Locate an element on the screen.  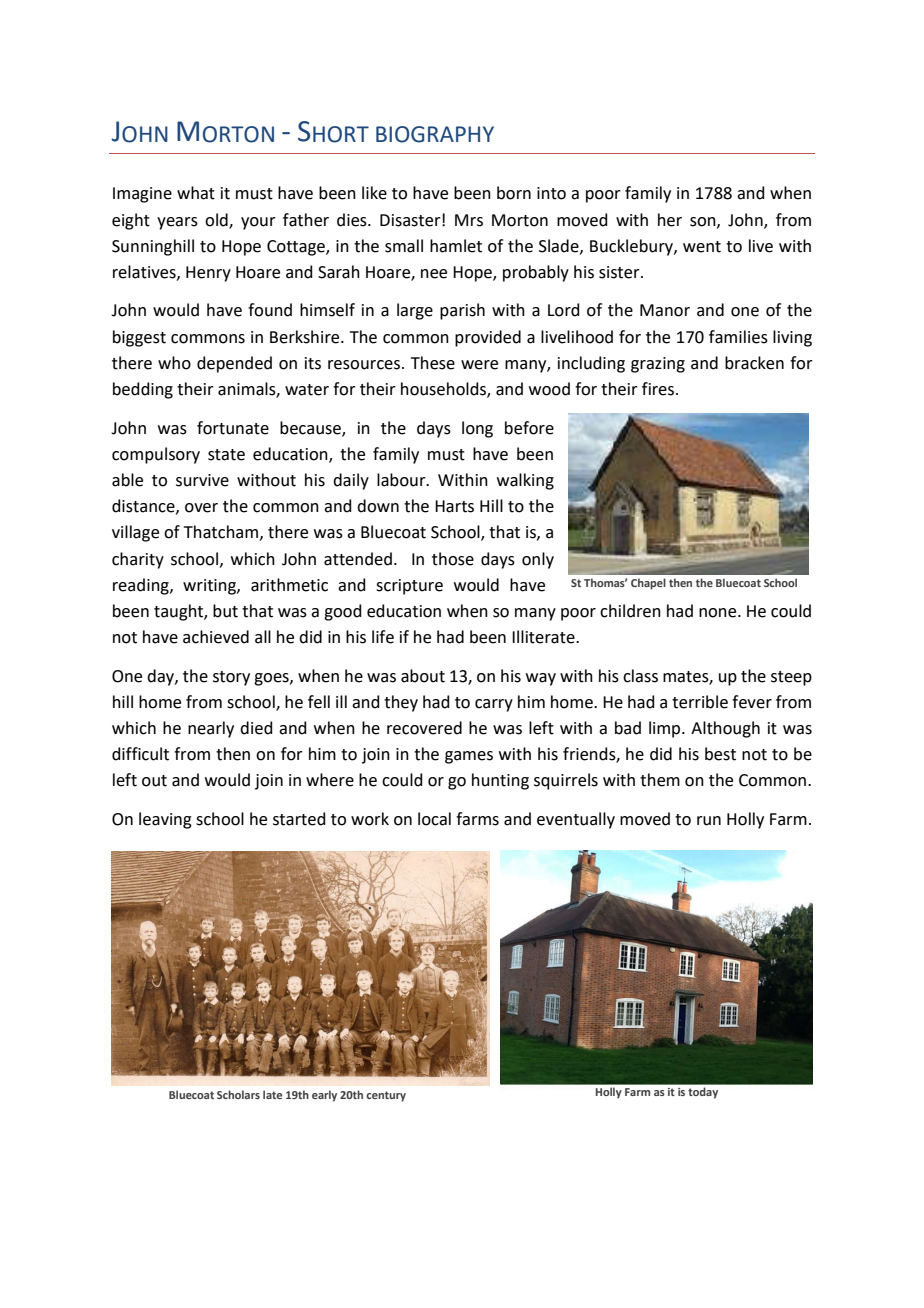
none is located at coordinates (719, 613).
